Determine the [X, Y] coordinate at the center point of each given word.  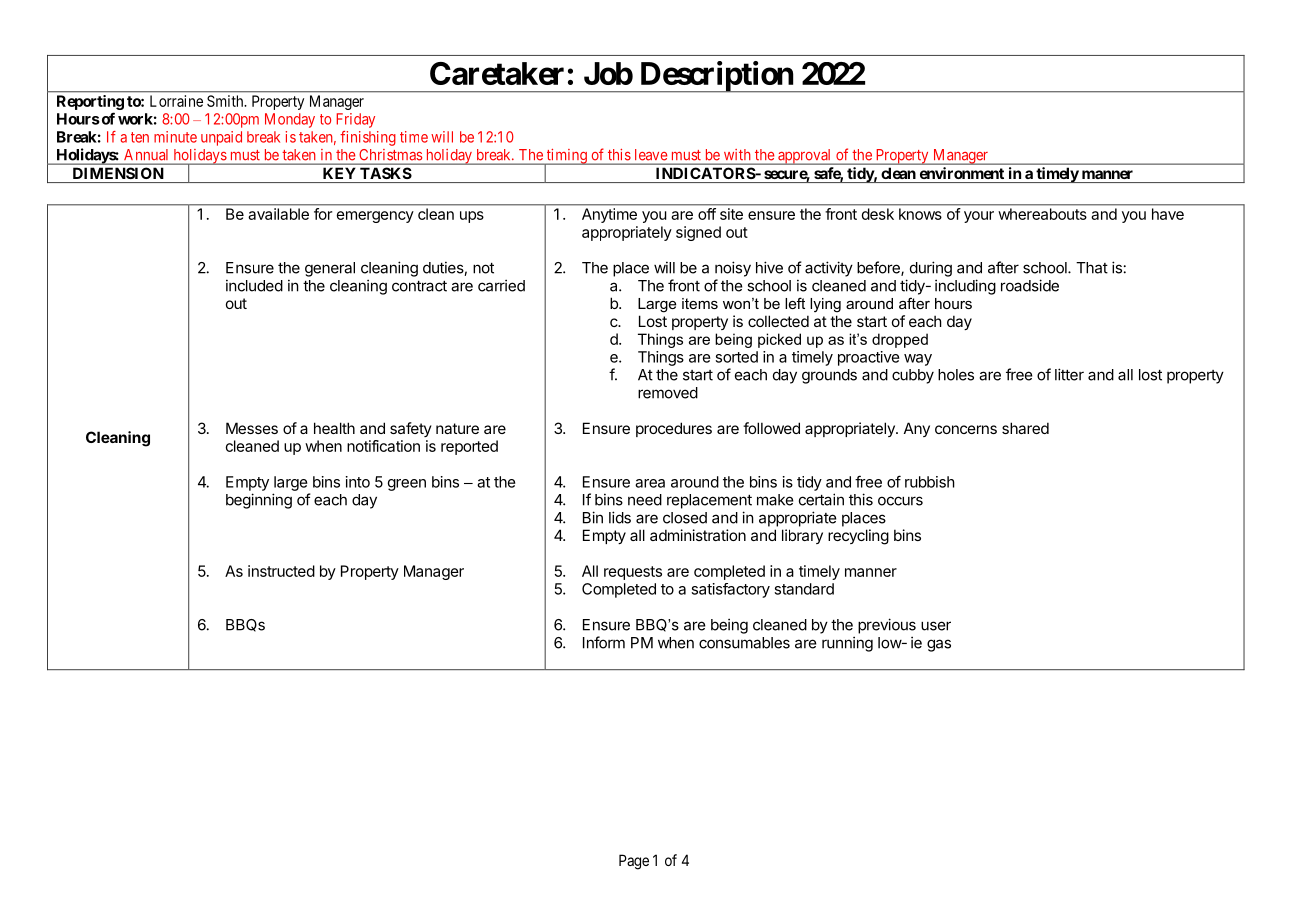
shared [1025, 428]
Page [634, 862]
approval [805, 157]
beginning [259, 501]
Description [716, 77]
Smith [226, 101]
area [650, 483]
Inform [604, 642]
